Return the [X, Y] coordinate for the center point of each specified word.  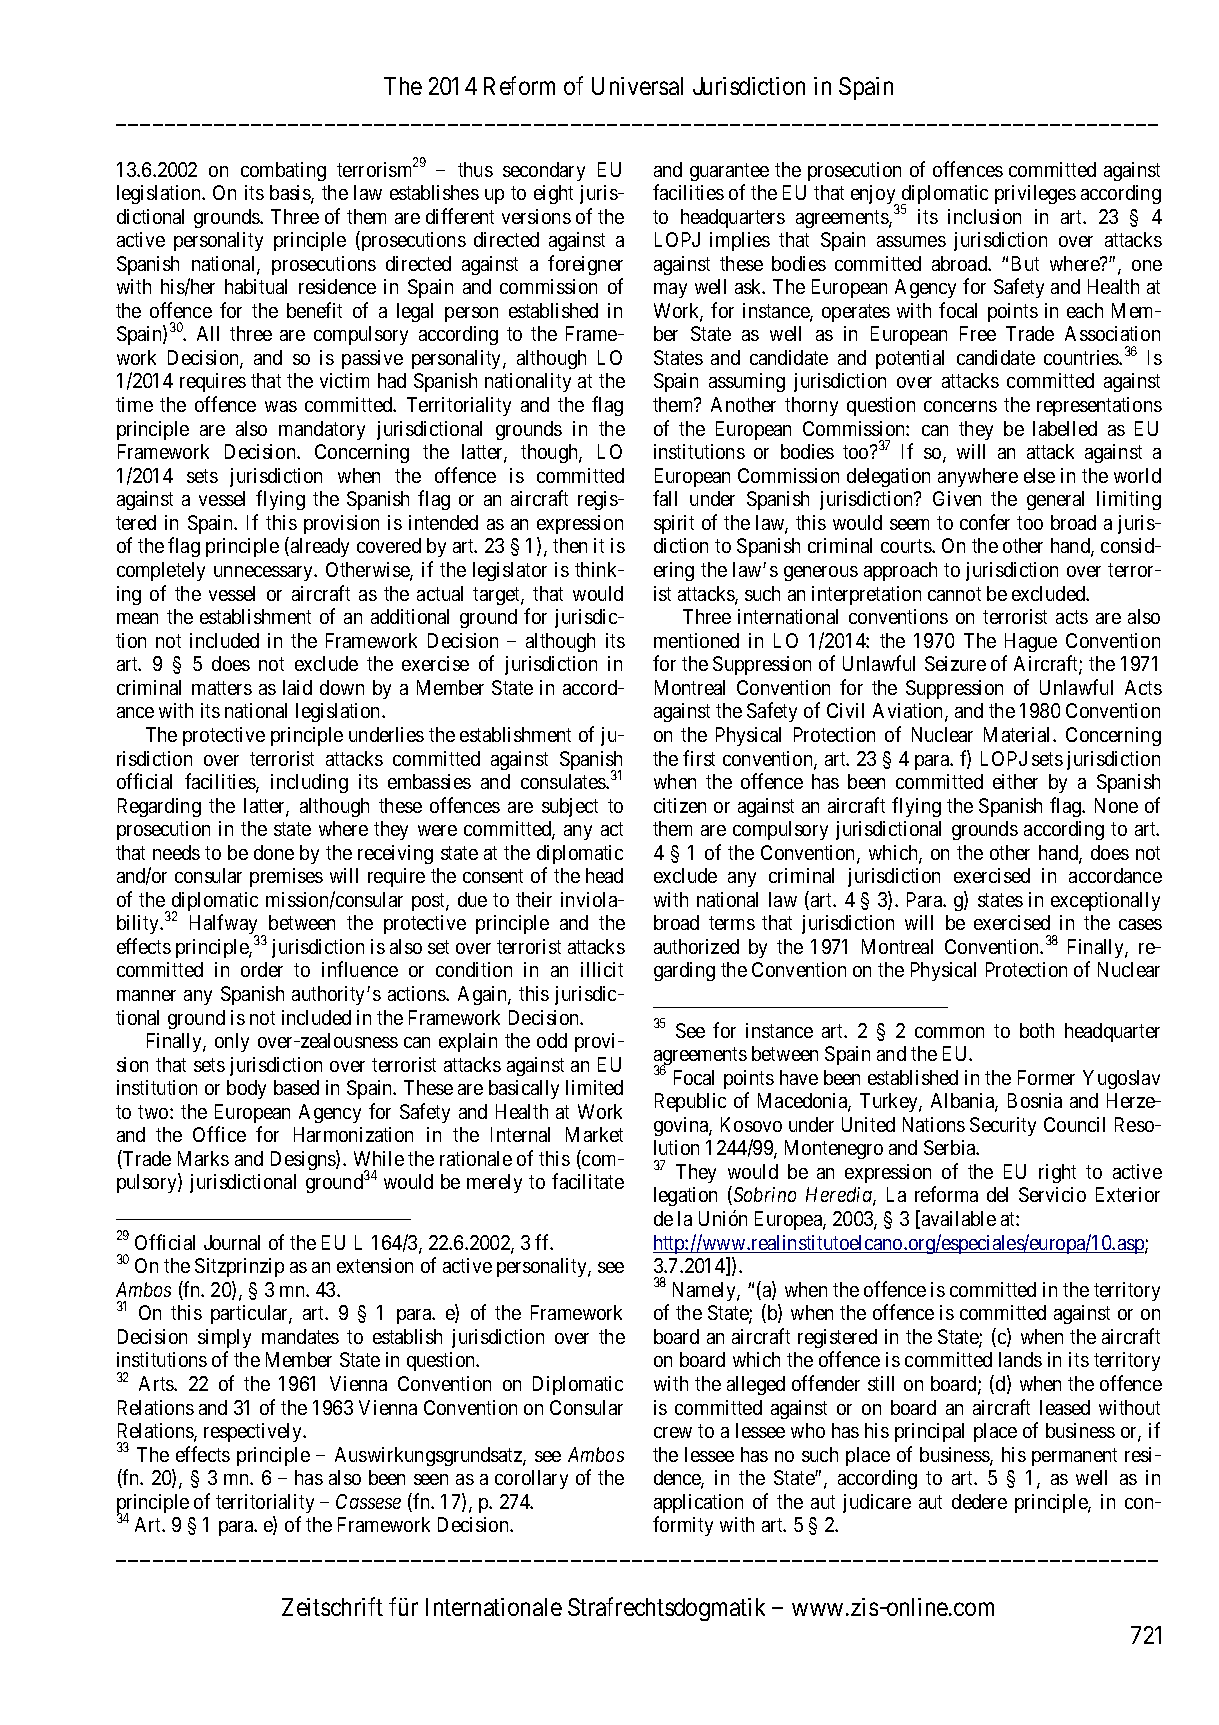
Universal [637, 86]
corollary [531, 1479]
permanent [1074, 1457]
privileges [1035, 194]
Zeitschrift [332, 1606]
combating [283, 171]
